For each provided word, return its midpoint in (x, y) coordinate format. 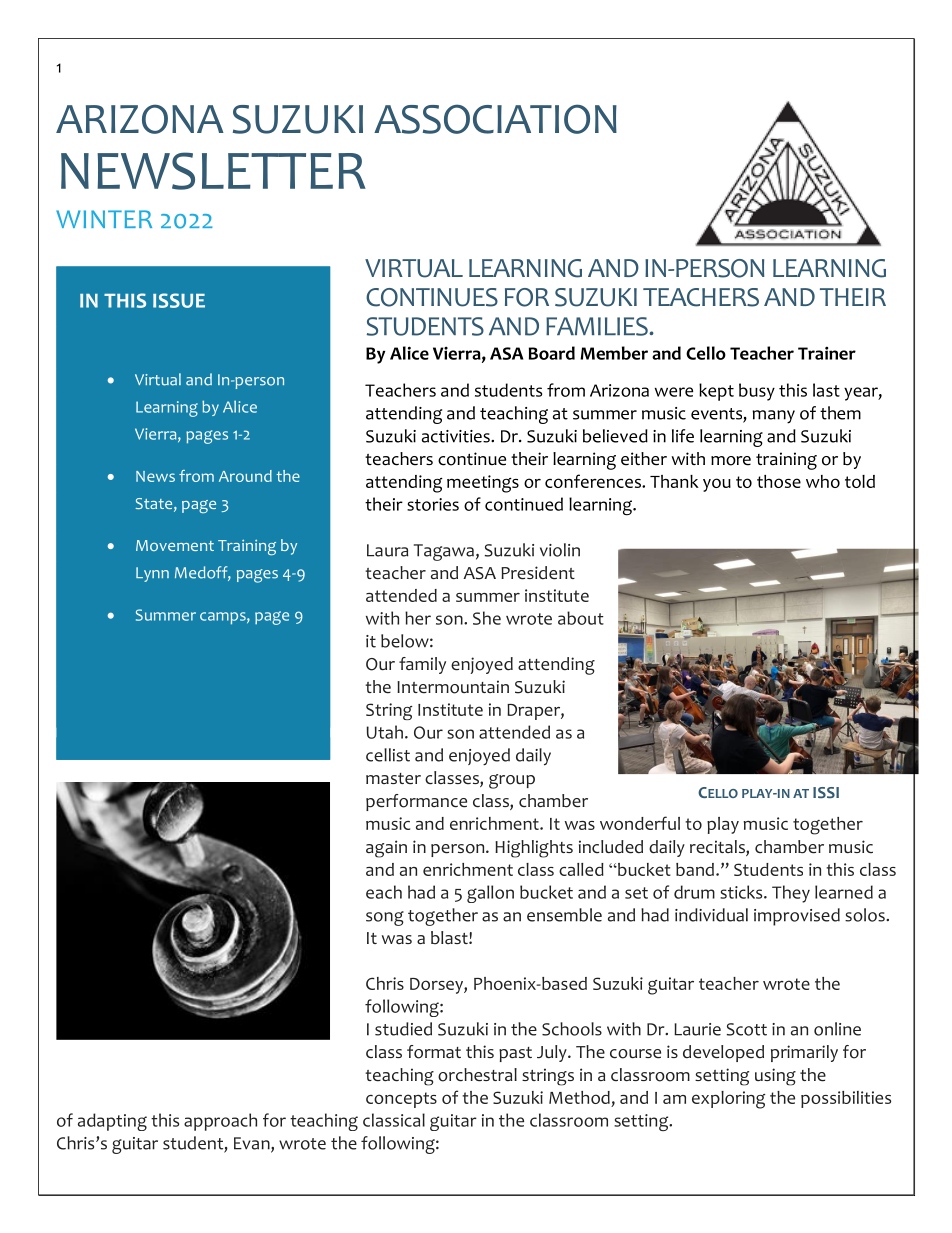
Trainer (827, 353)
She (487, 618)
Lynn (152, 574)
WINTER (104, 219)
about (581, 618)
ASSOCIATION (495, 119)
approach (220, 1122)
